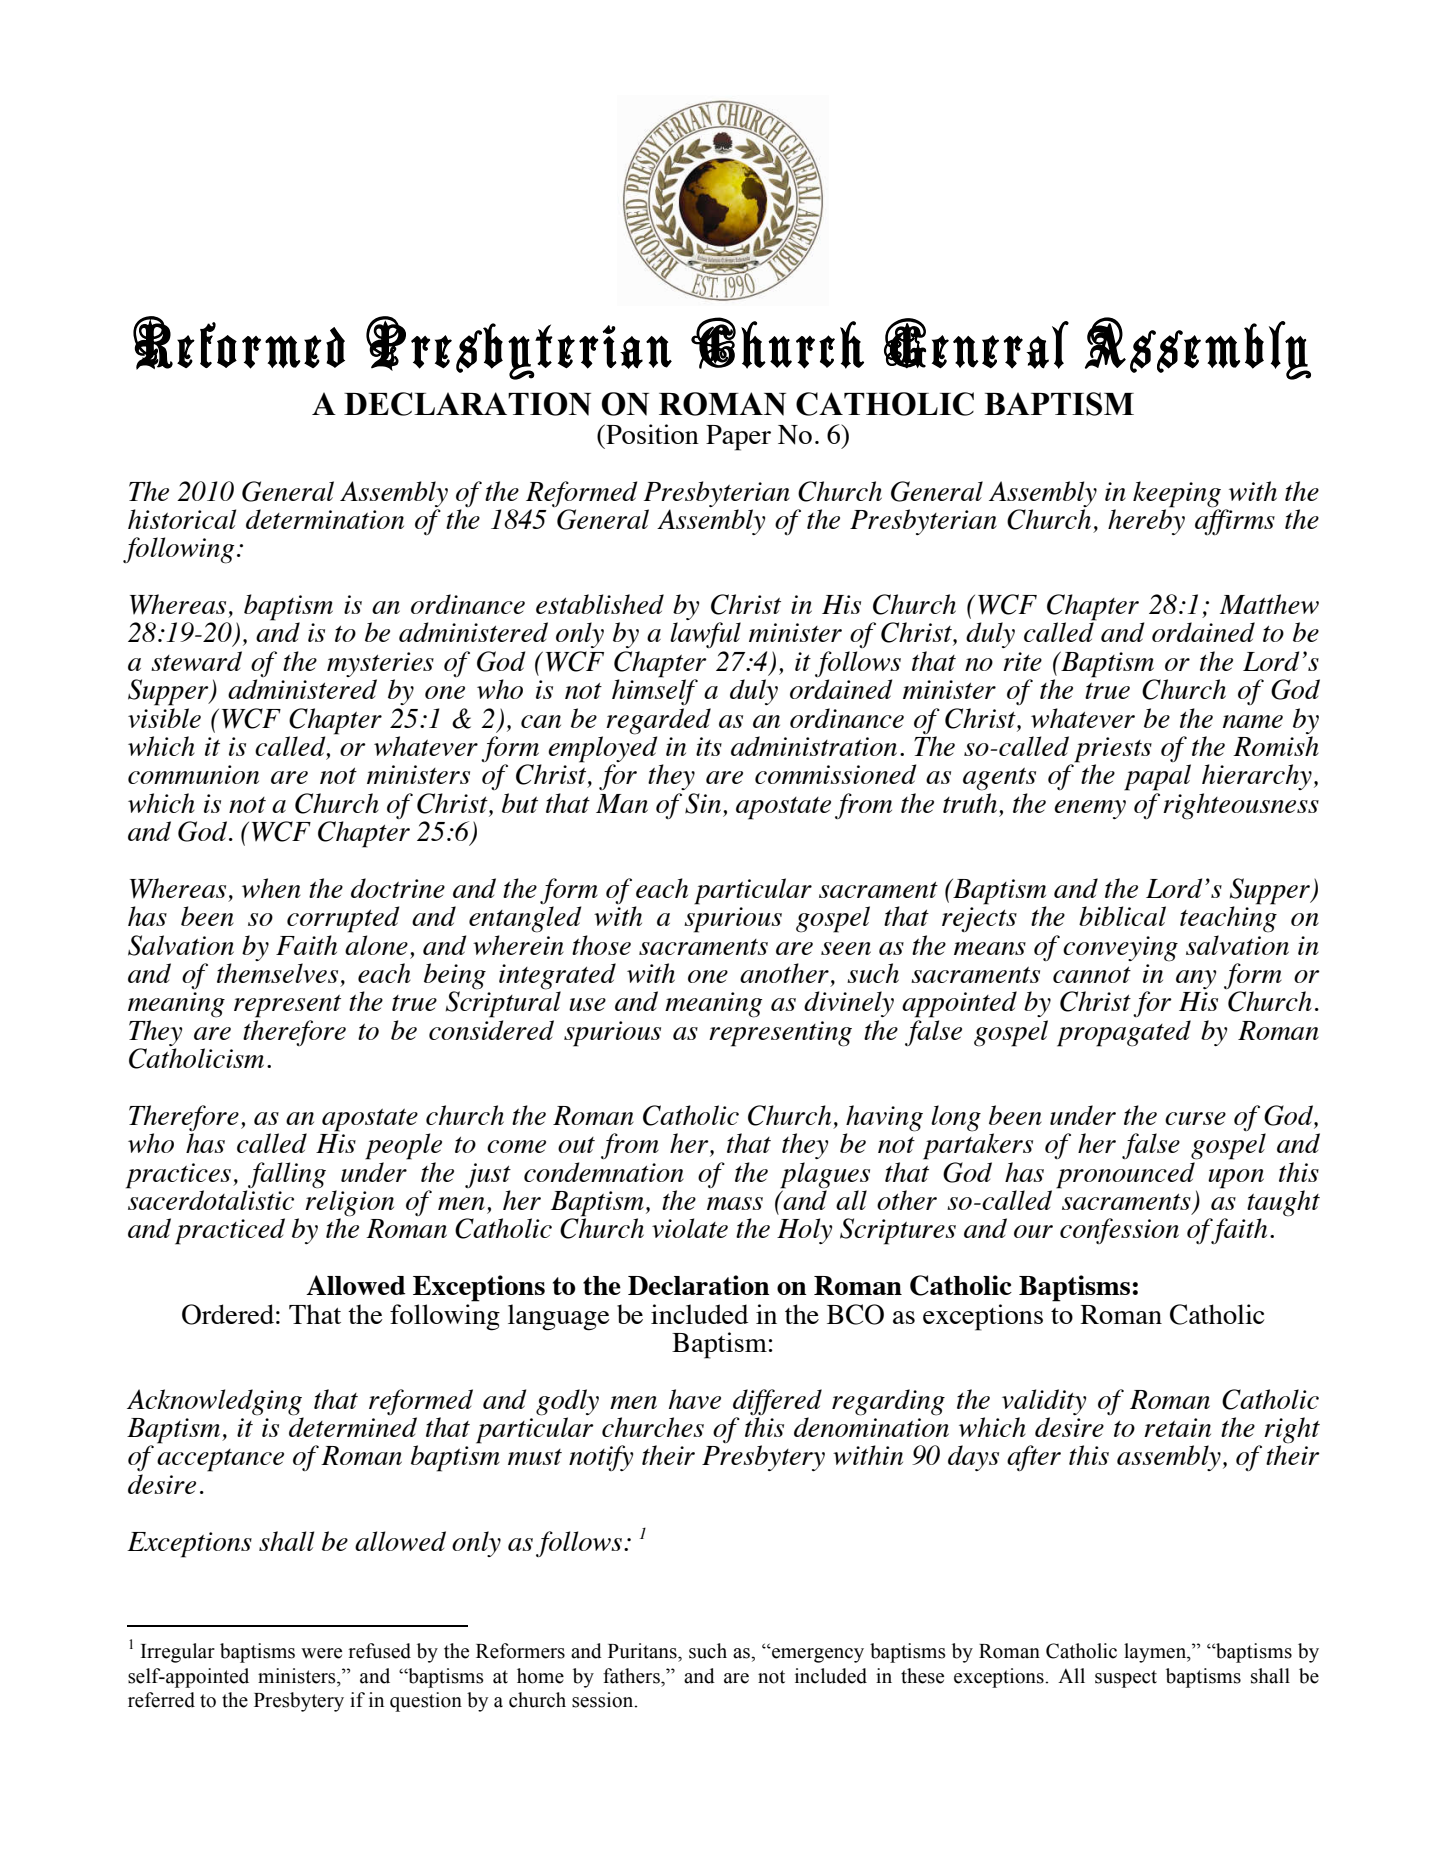 Image resolution: width=1447 pixels, height=1873 pixels. What do you see at coordinates (1126, 1679) in the document?
I see `suspect` at bounding box center [1126, 1679].
